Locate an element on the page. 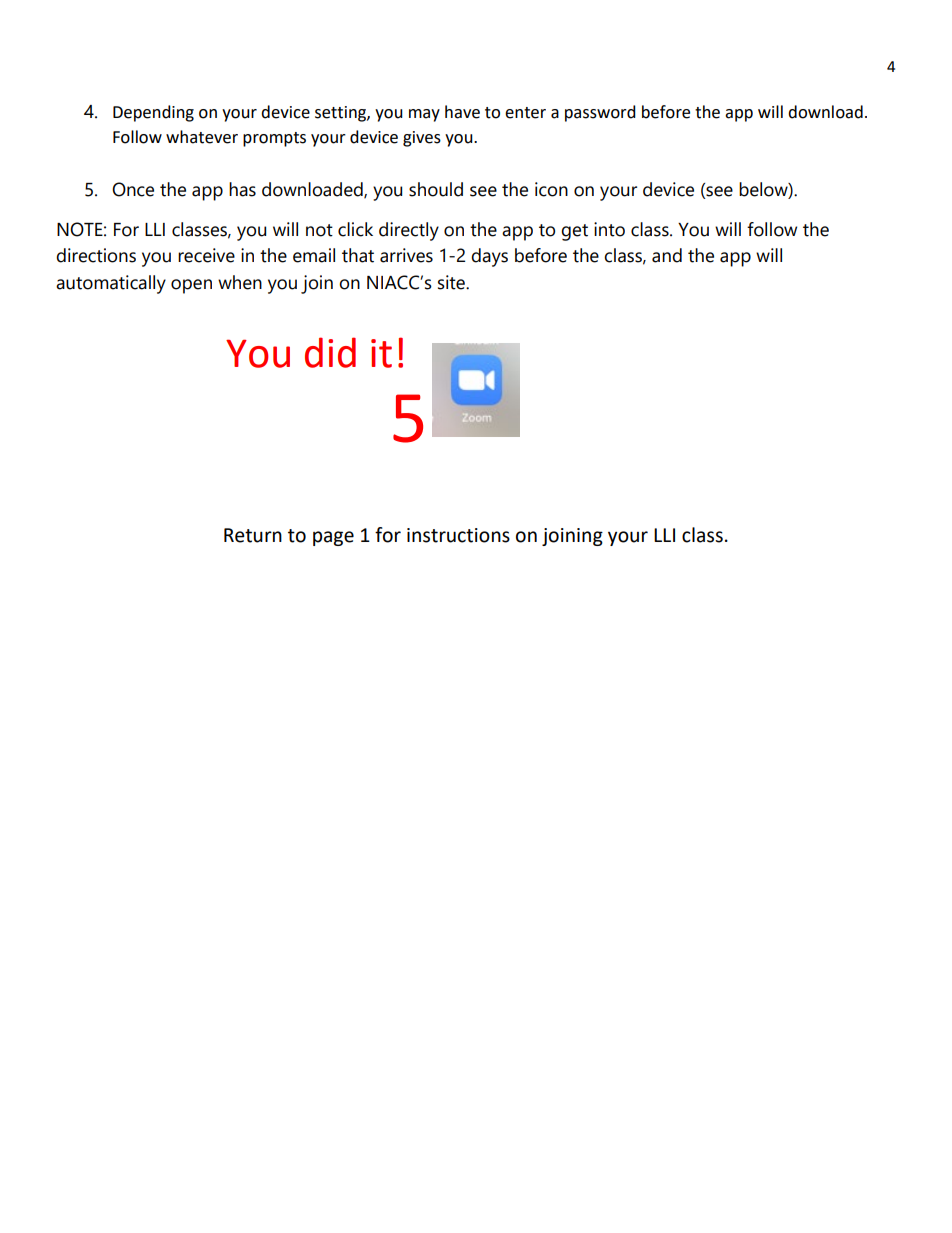 Image resolution: width=952 pixels, height=1233 pixels. instructions is located at coordinates (458, 535).
